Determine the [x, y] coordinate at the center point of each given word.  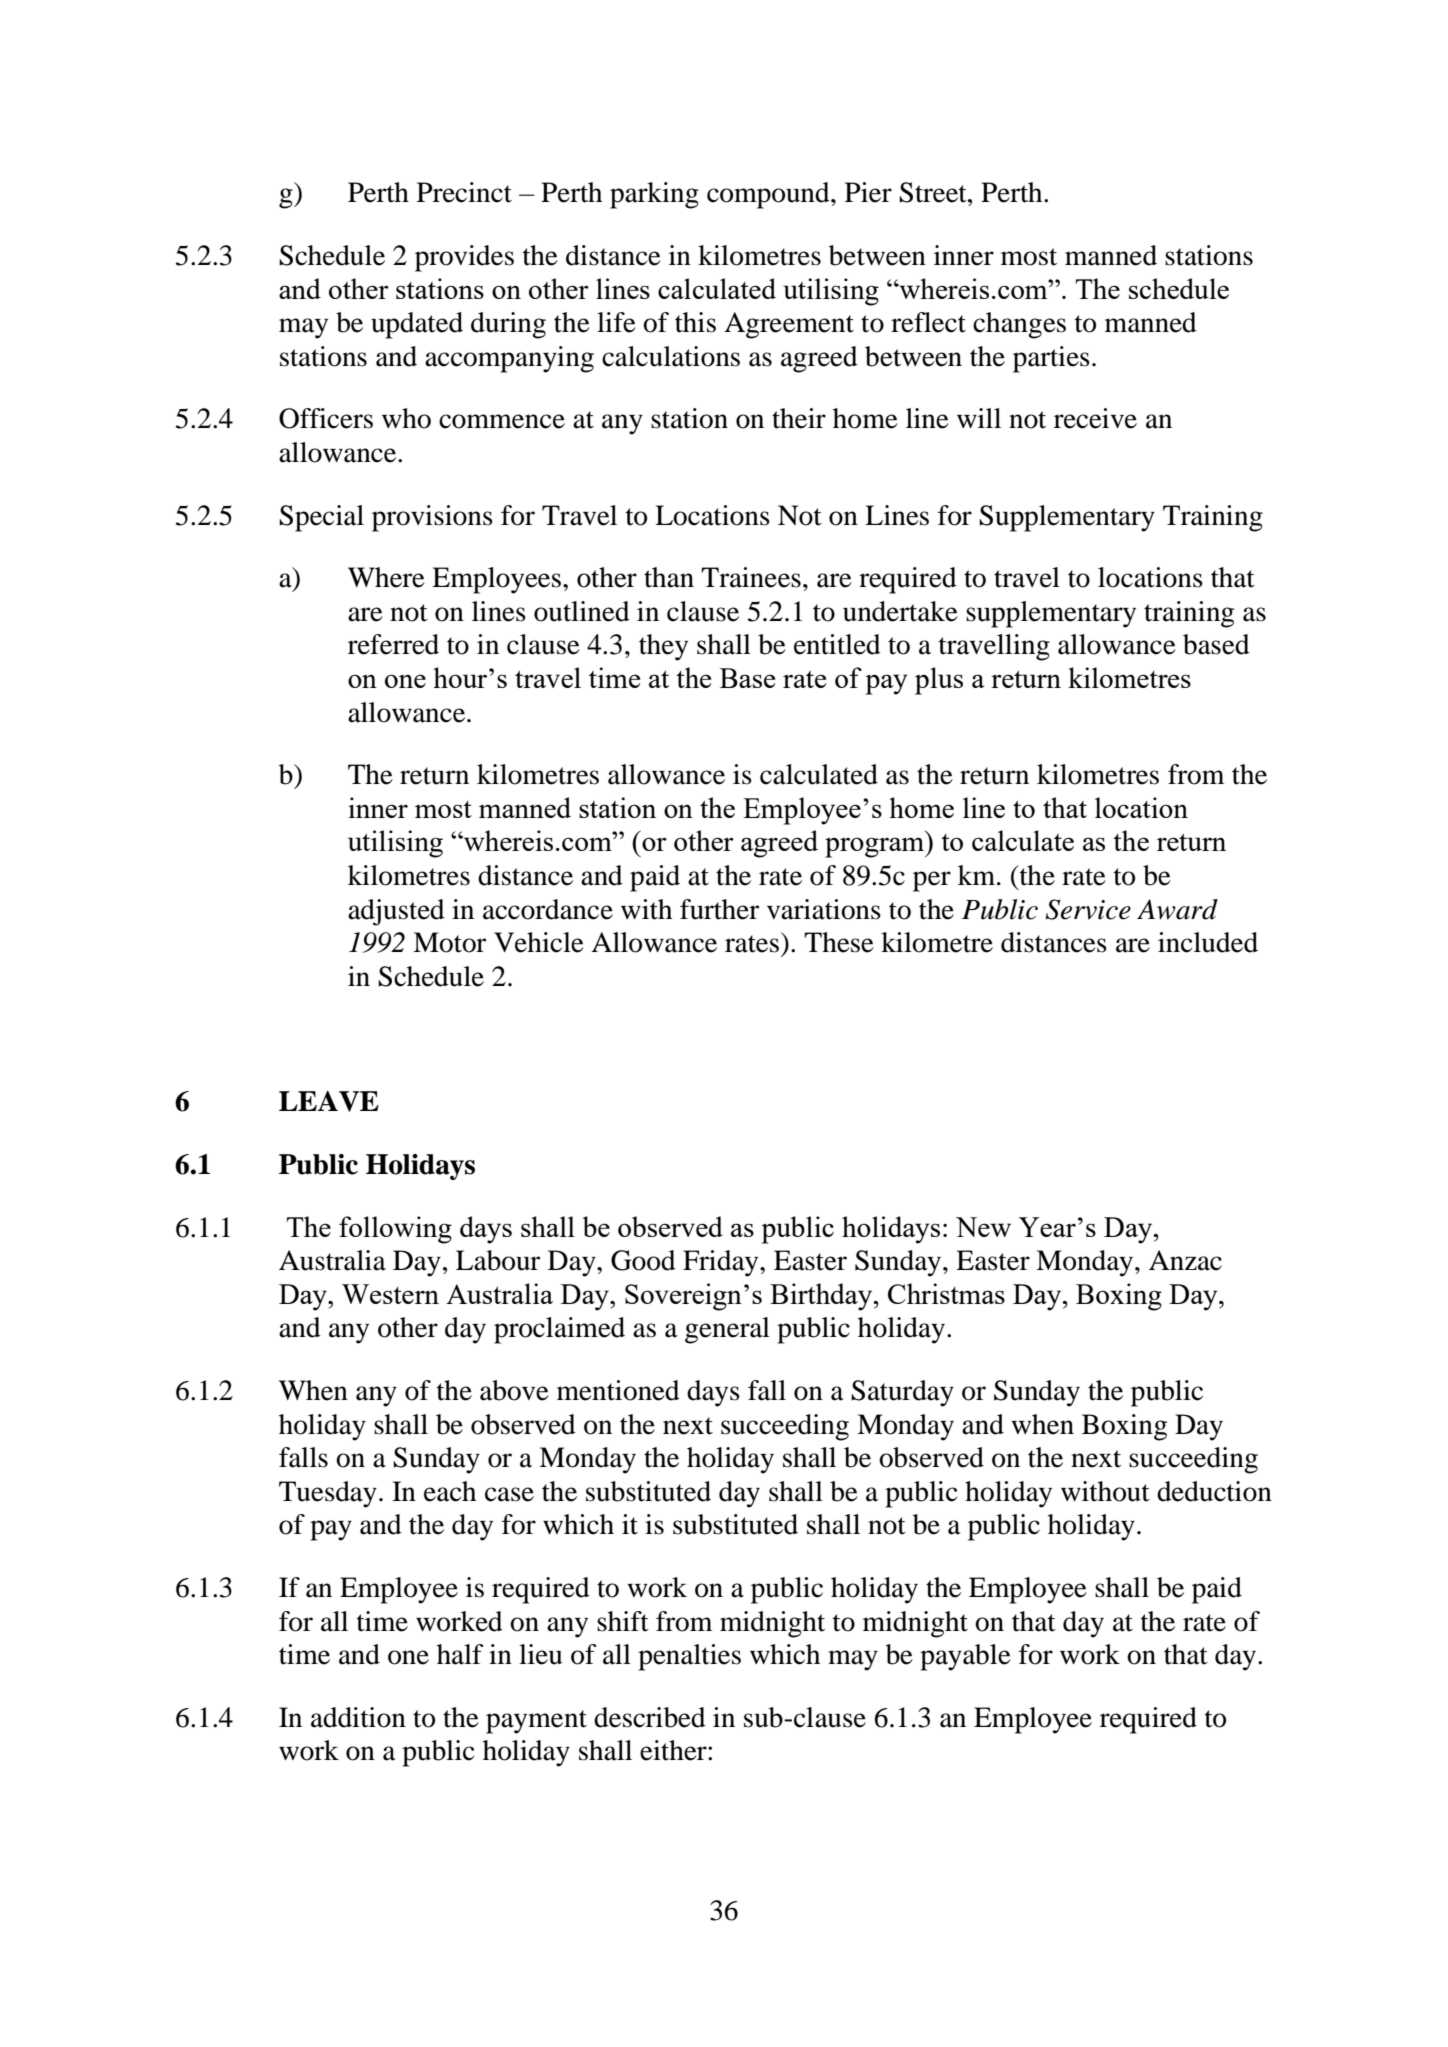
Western [390, 1294]
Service [1088, 909]
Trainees [751, 577]
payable [965, 1657]
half [460, 1654]
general [727, 1330]
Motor [449, 942]
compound [769, 195]
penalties [689, 1657]
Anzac [1185, 1260]
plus [939, 681]
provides [464, 258]
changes [1019, 325]
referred [393, 644]
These [839, 942]
